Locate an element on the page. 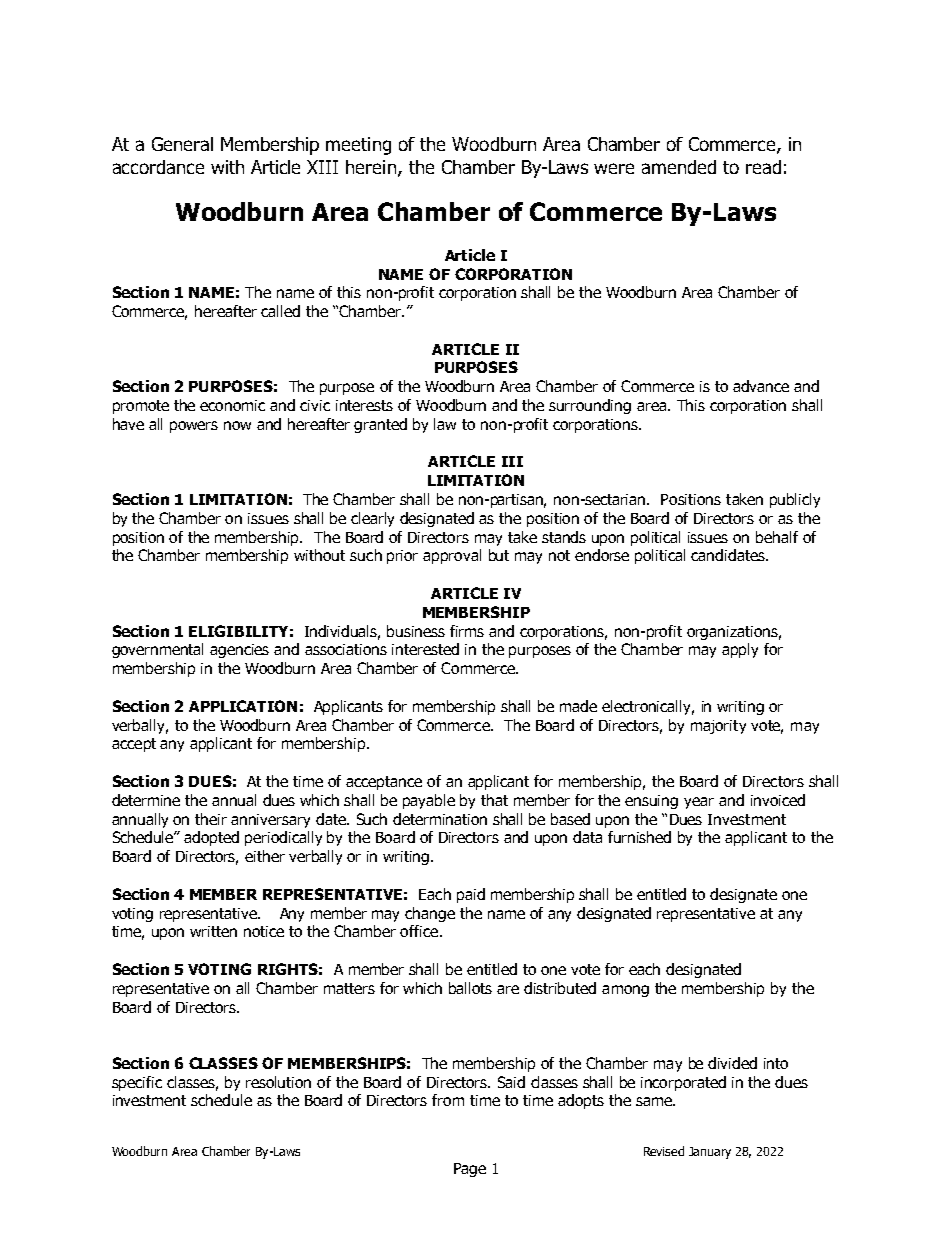  approval is located at coordinates (452, 556).
